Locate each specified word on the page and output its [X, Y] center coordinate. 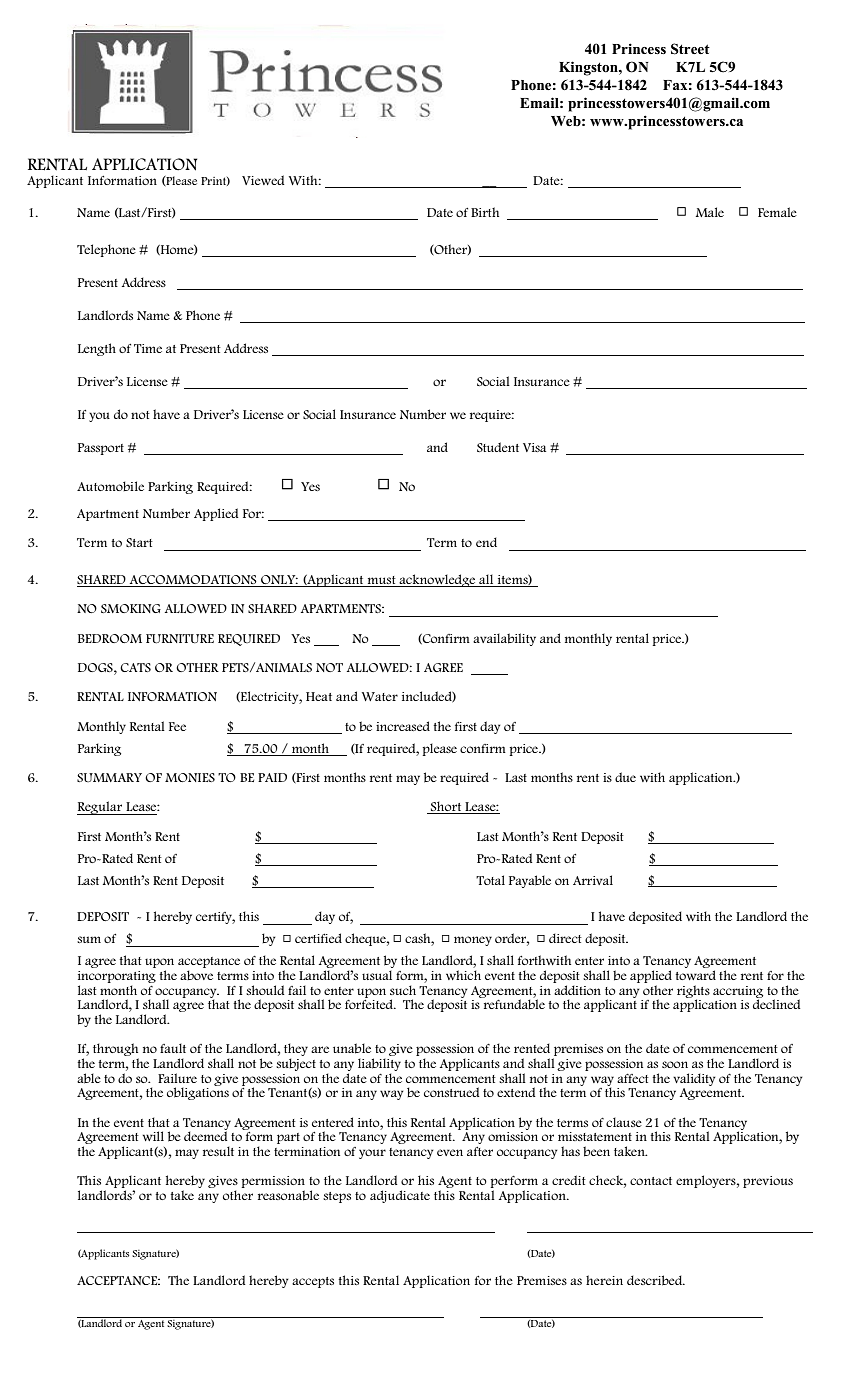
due [625, 777]
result [218, 1151]
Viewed [263, 180]
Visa [534, 447]
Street [690, 49]
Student [498, 447]
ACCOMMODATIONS [193, 581]
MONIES [190, 777]
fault [173, 1048]
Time [148, 348]
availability [504, 639]
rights [693, 992]
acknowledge [438, 580]
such [403, 990]
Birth [485, 212]
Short [446, 807]
